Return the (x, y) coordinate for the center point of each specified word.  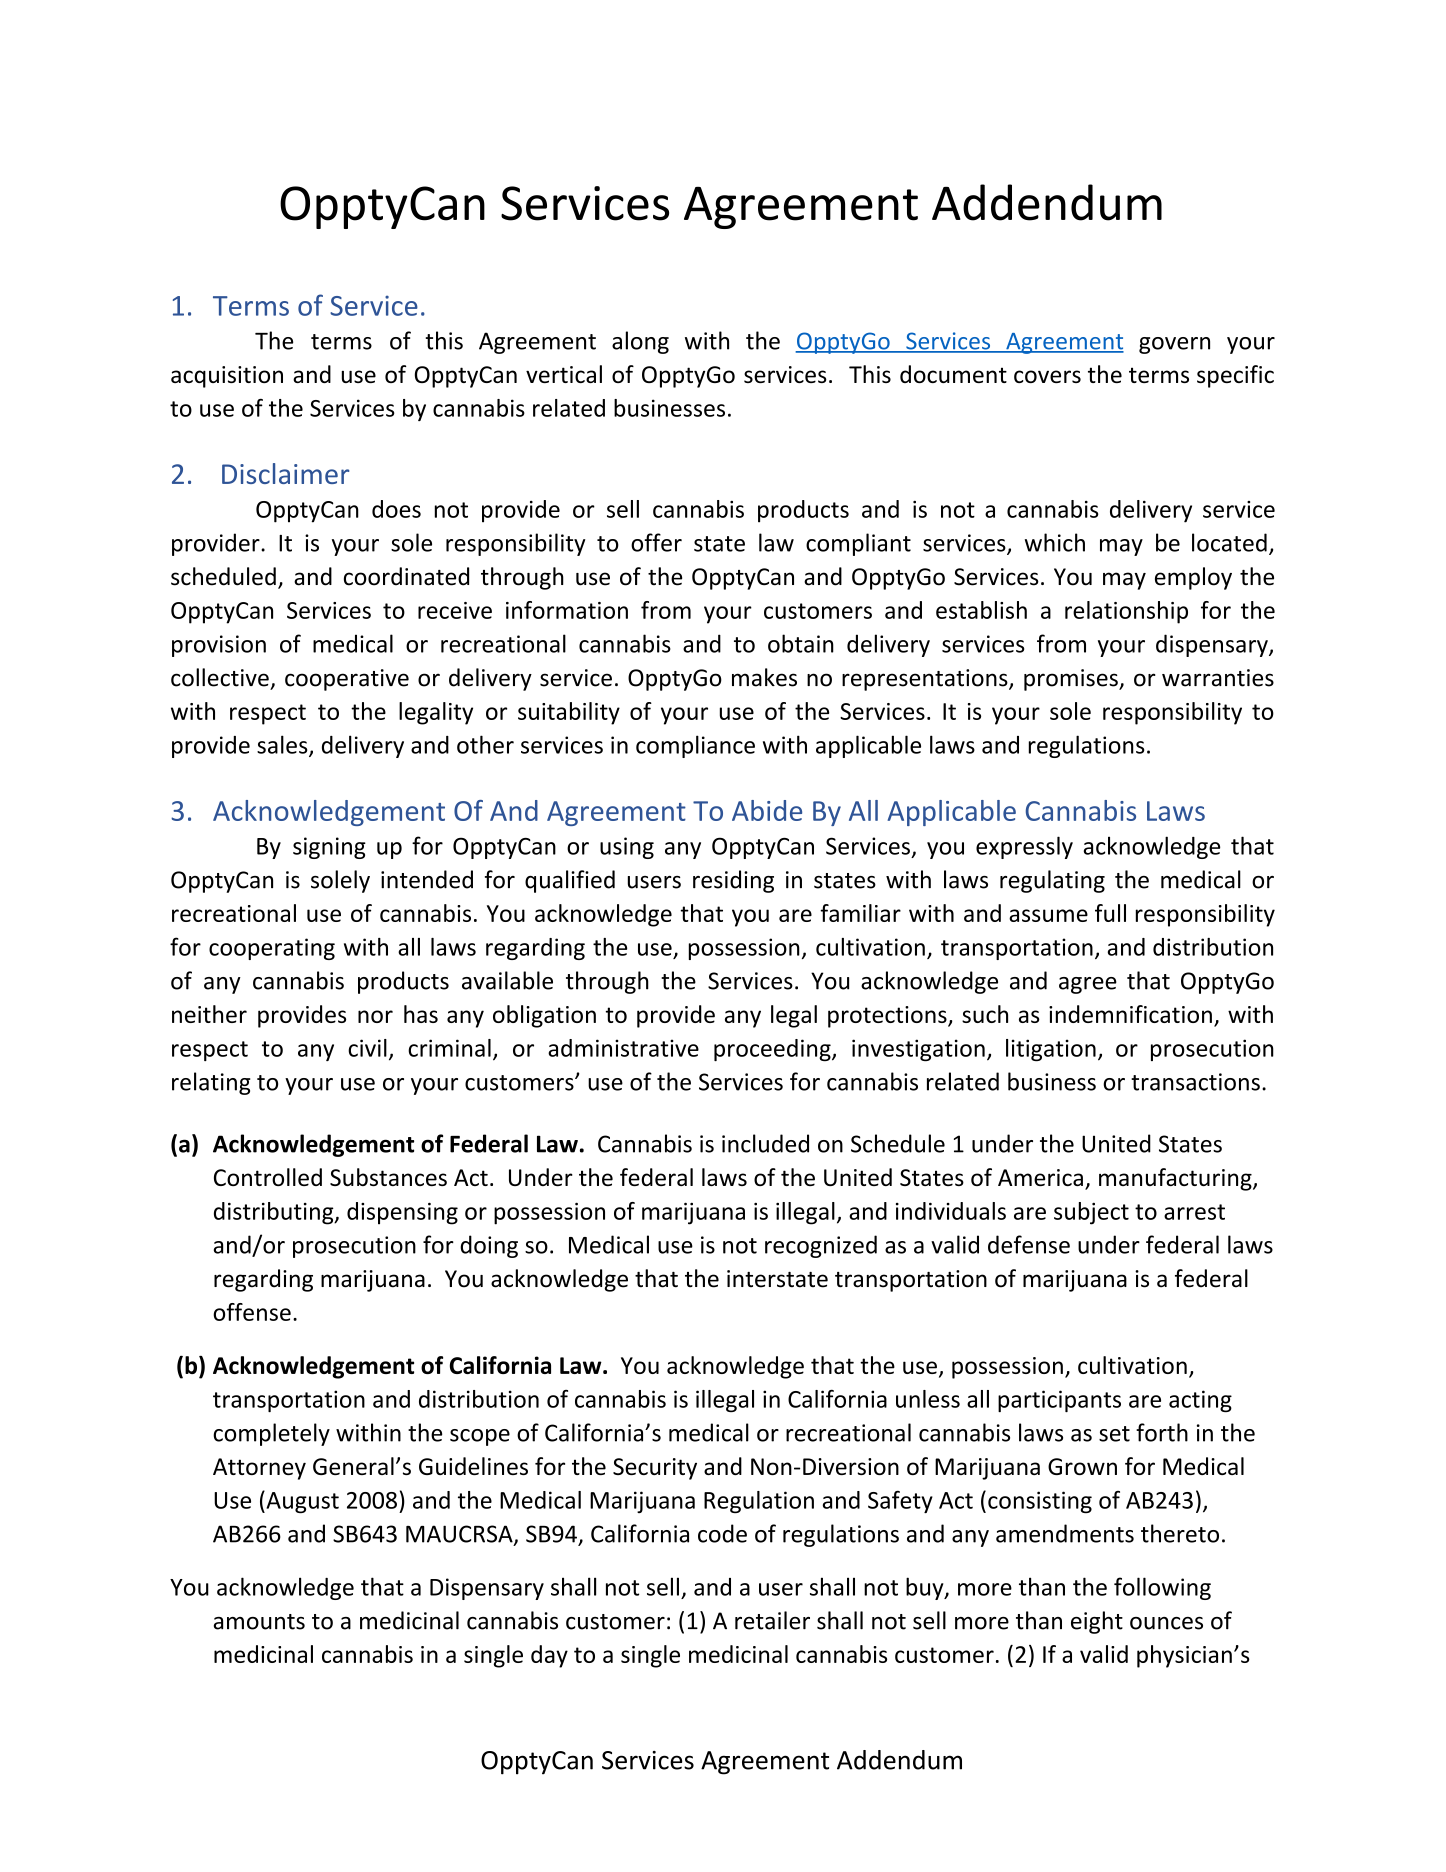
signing (329, 848)
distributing (275, 1213)
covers (1047, 376)
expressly (1024, 847)
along (640, 342)
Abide (767, 810)
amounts (259, 1622)
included (765, 1143)
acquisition (227, 377)
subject (1091, 1213)
